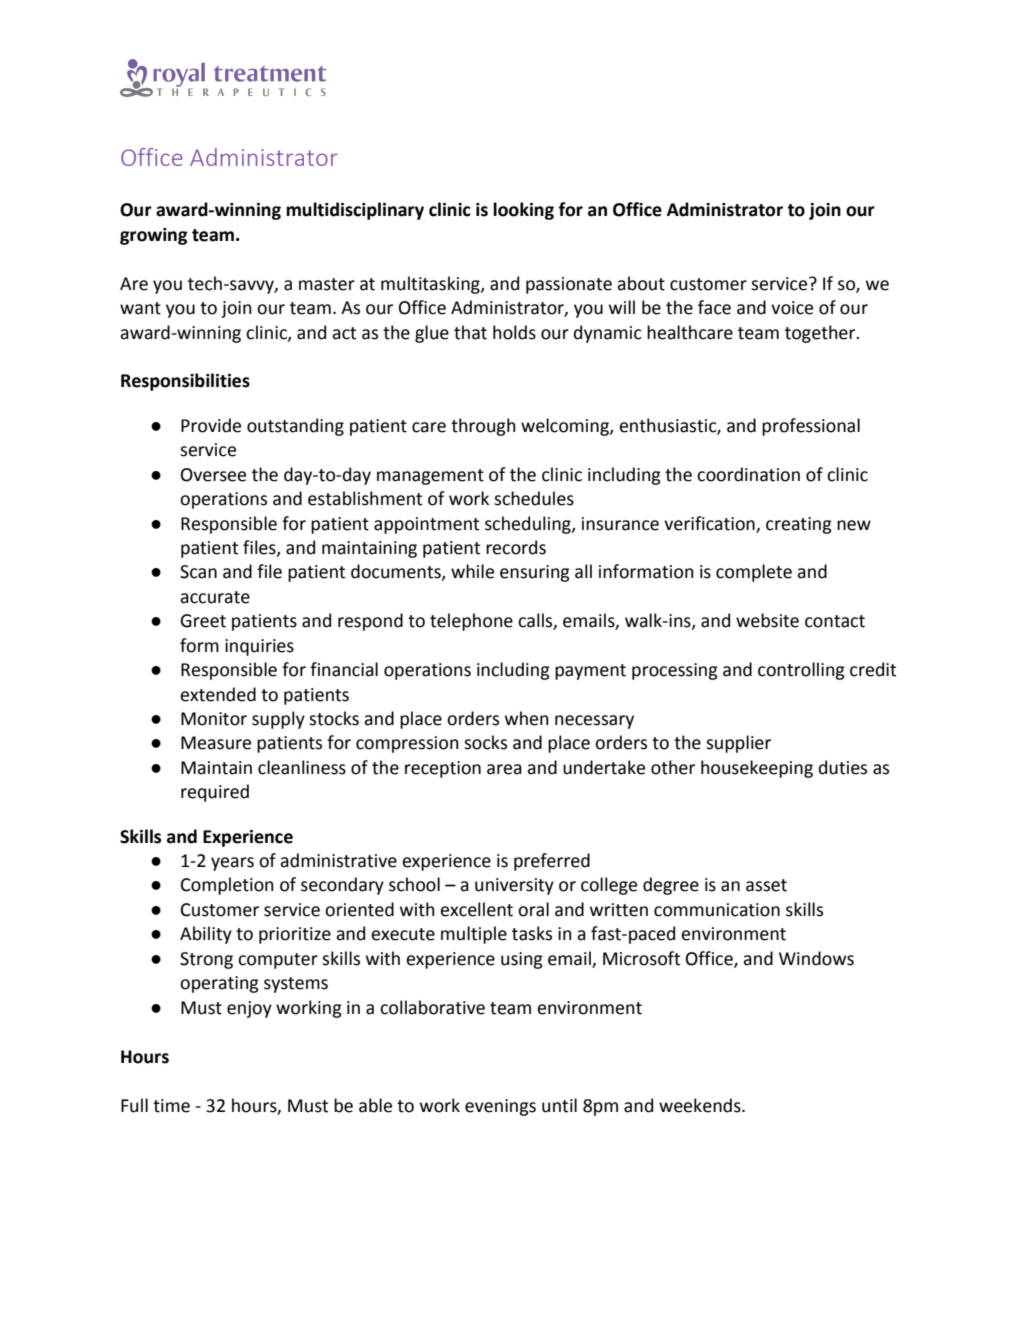 The height and width of the page is (1321, 1021). I want to click on controlling, so click(801, 671).
